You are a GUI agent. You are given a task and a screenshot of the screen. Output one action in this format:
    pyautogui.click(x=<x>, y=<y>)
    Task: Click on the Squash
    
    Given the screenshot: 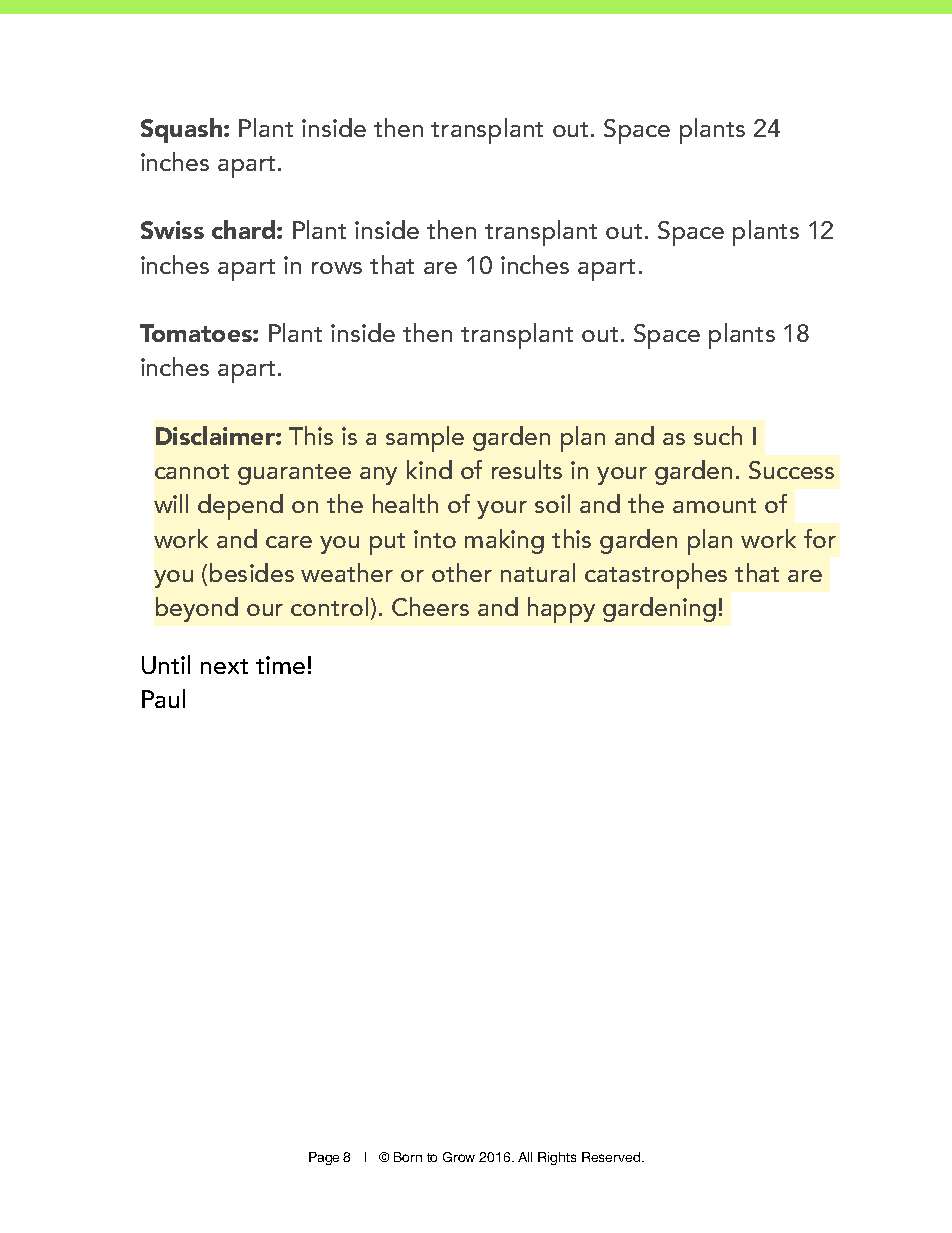 What is the action you would take?
    pyautogui.click(x=183, y=130)
